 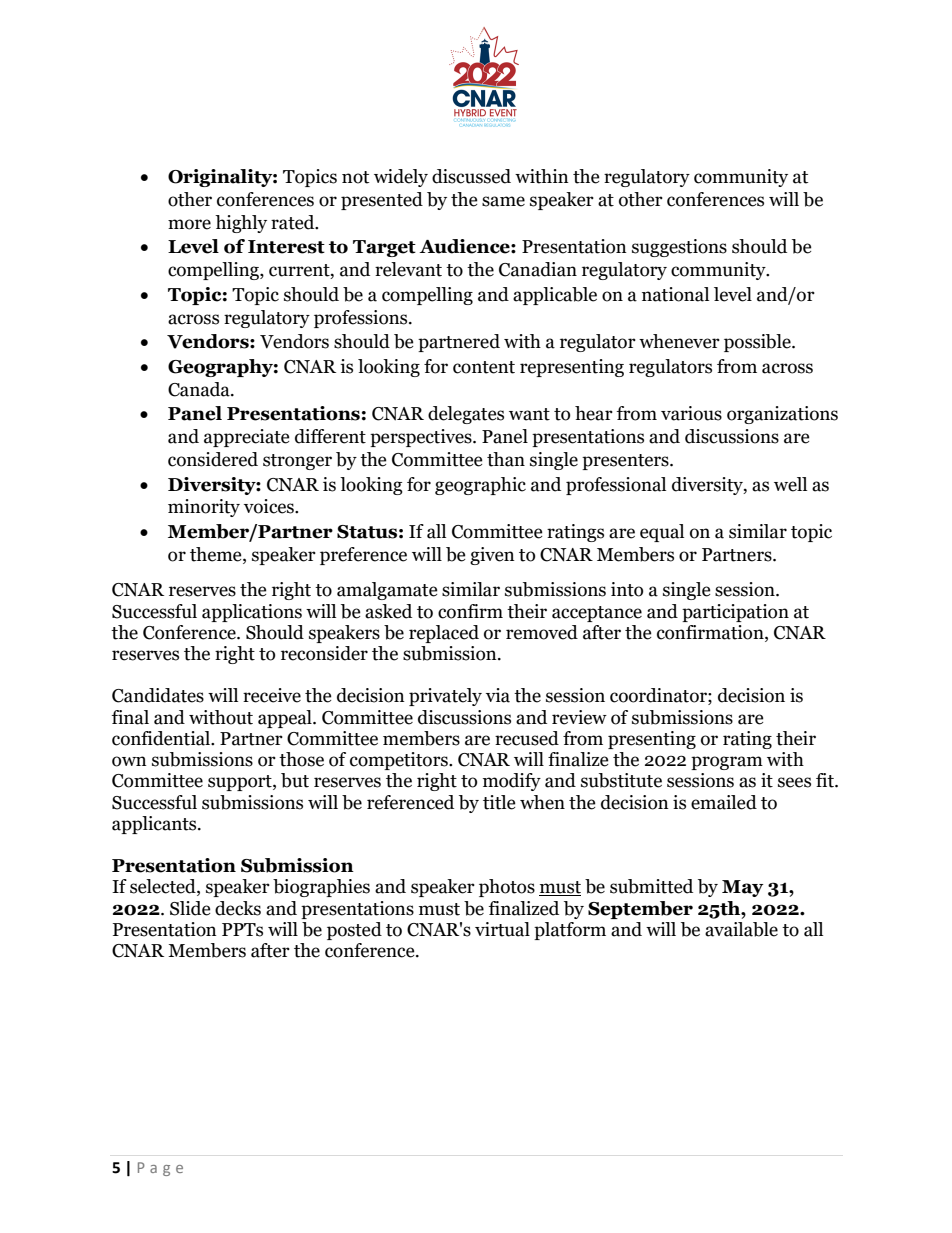 I want to click on suggestions, so click(x=679, y=248).
